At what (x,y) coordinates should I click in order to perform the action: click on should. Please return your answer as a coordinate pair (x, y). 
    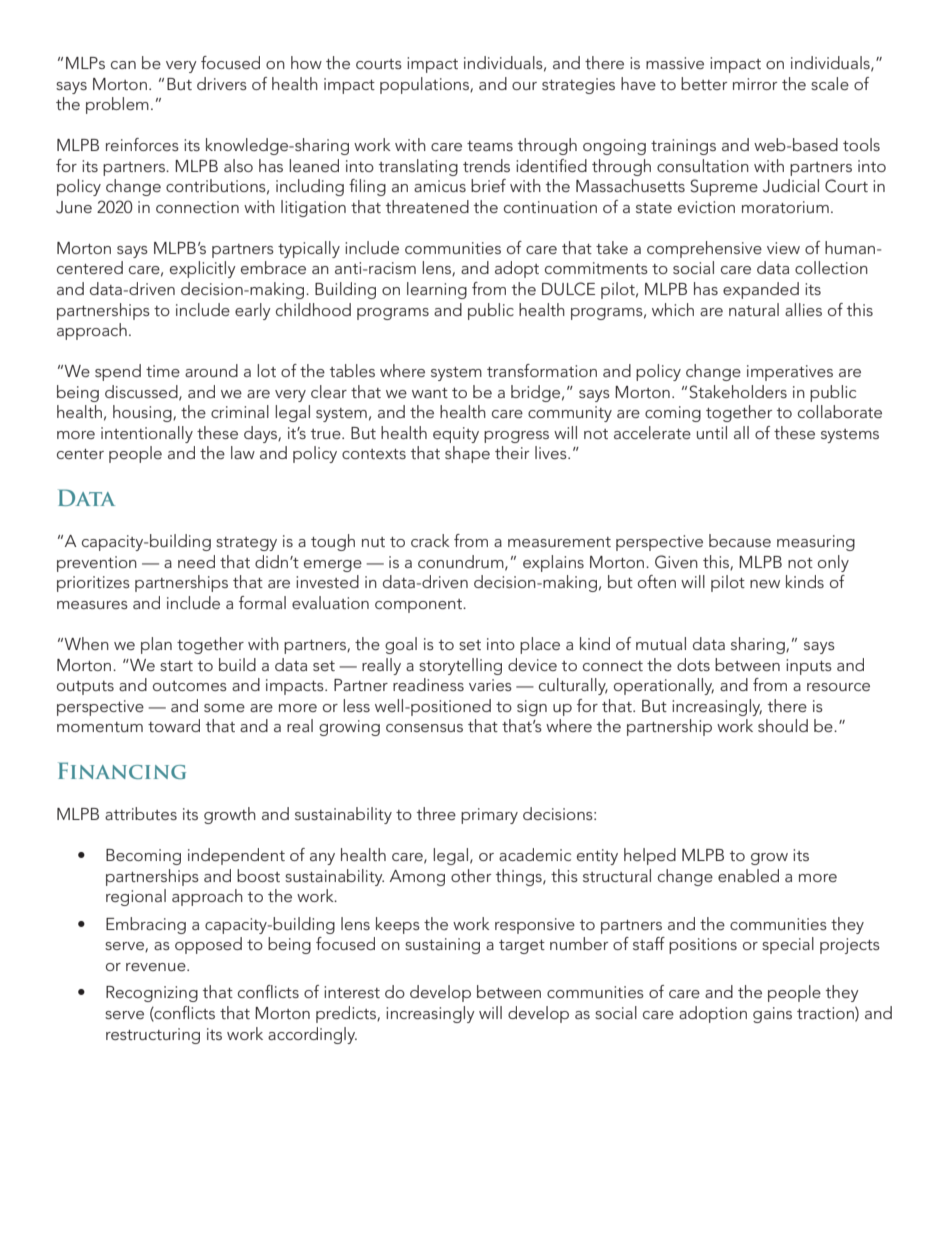
    Looking at the image, I should click on (783, 725).
